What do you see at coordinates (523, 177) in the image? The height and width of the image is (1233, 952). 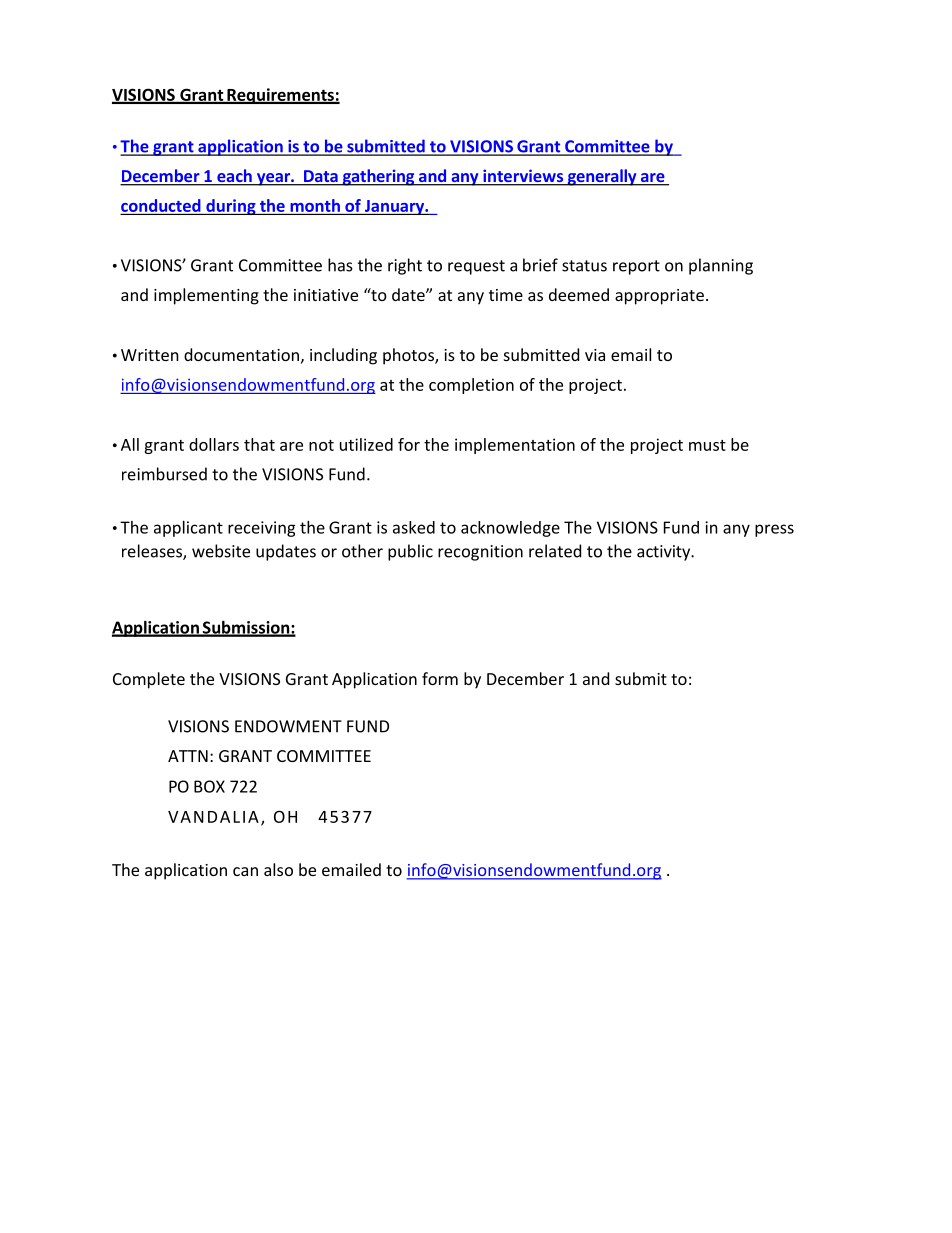 I see `interviews` at bounding box center [523, 177].
